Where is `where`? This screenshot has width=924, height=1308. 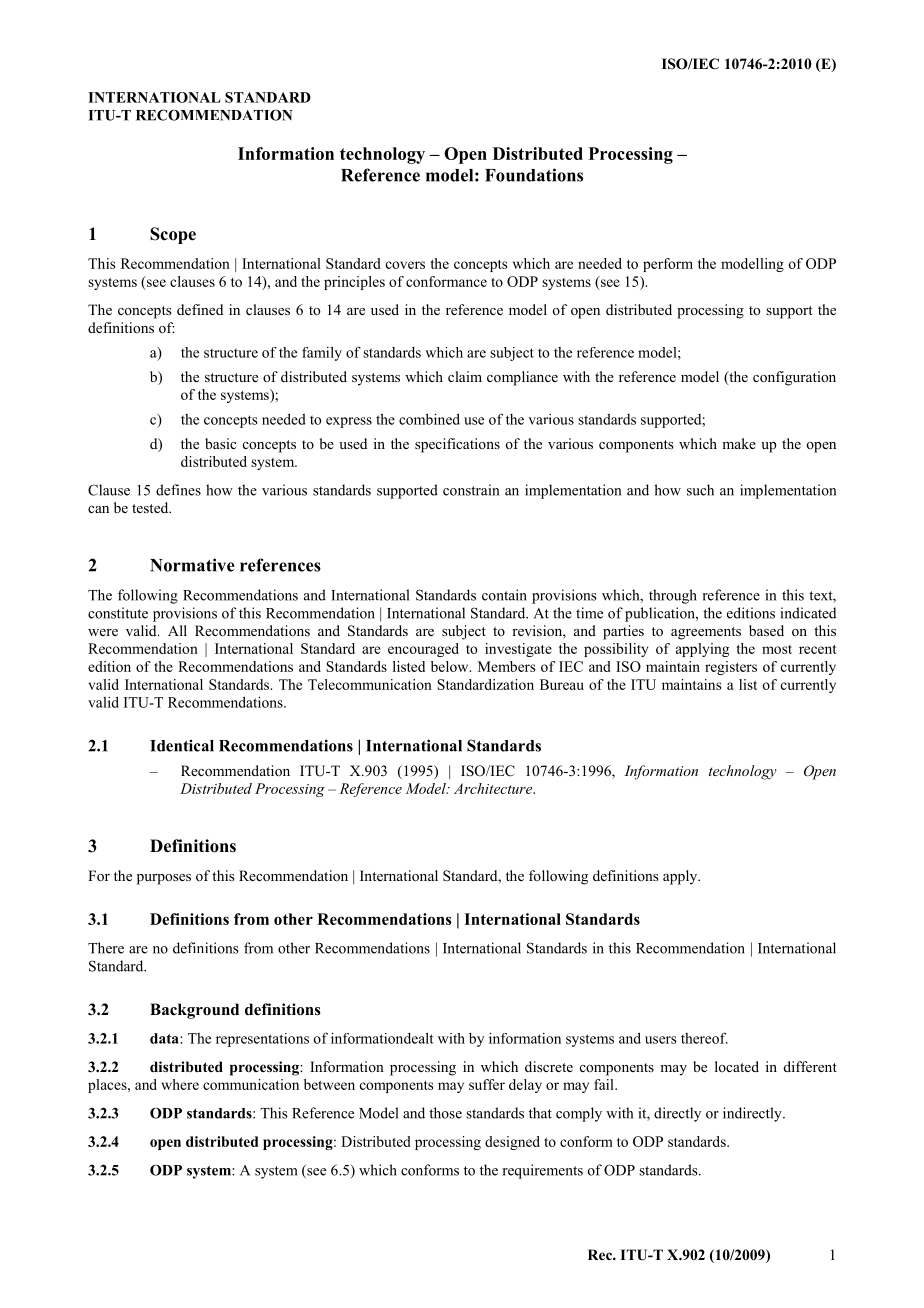
where is located at coordinates (180, 1084).
